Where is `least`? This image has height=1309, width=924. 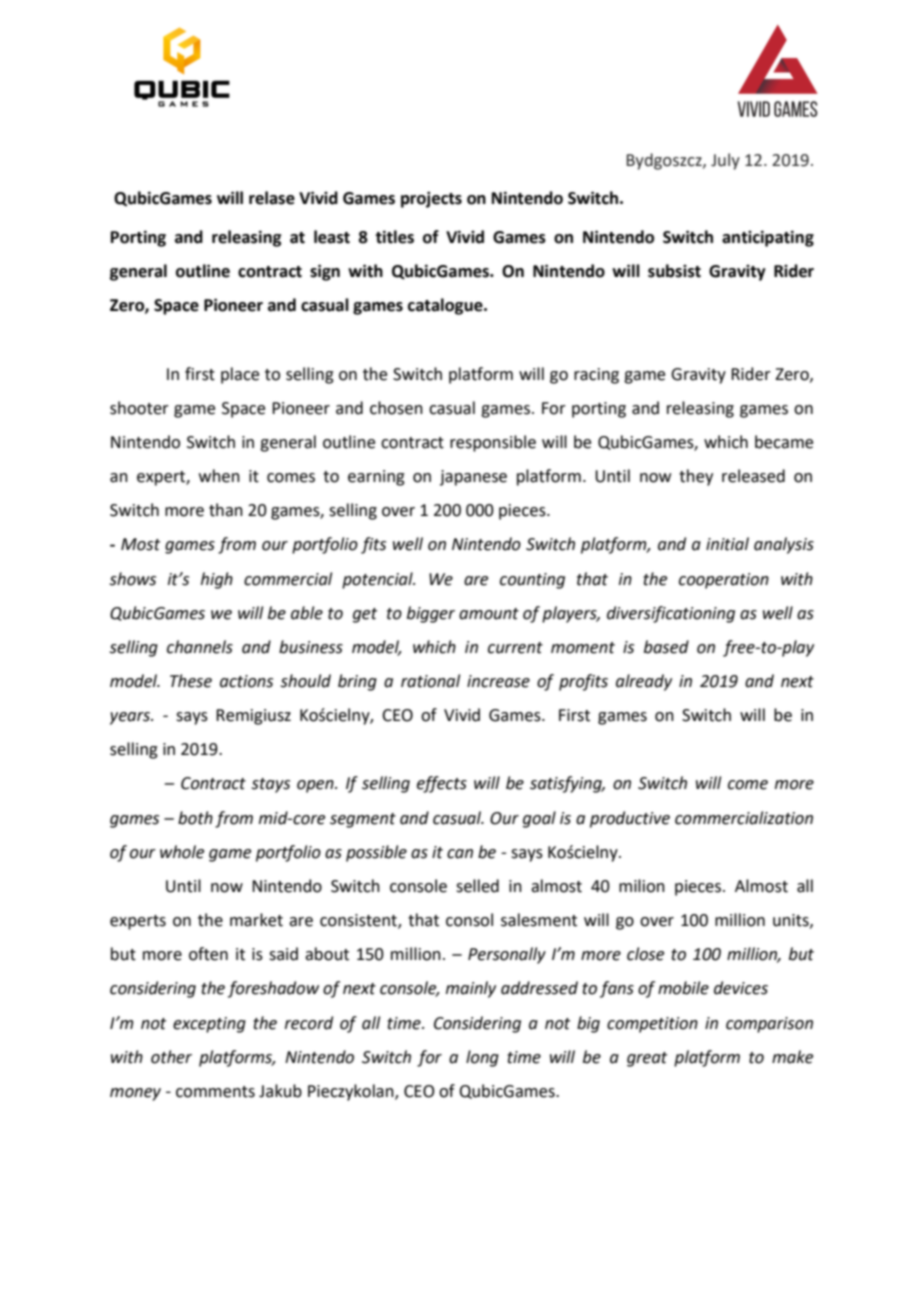
least is located at coordinates (332, 237).
